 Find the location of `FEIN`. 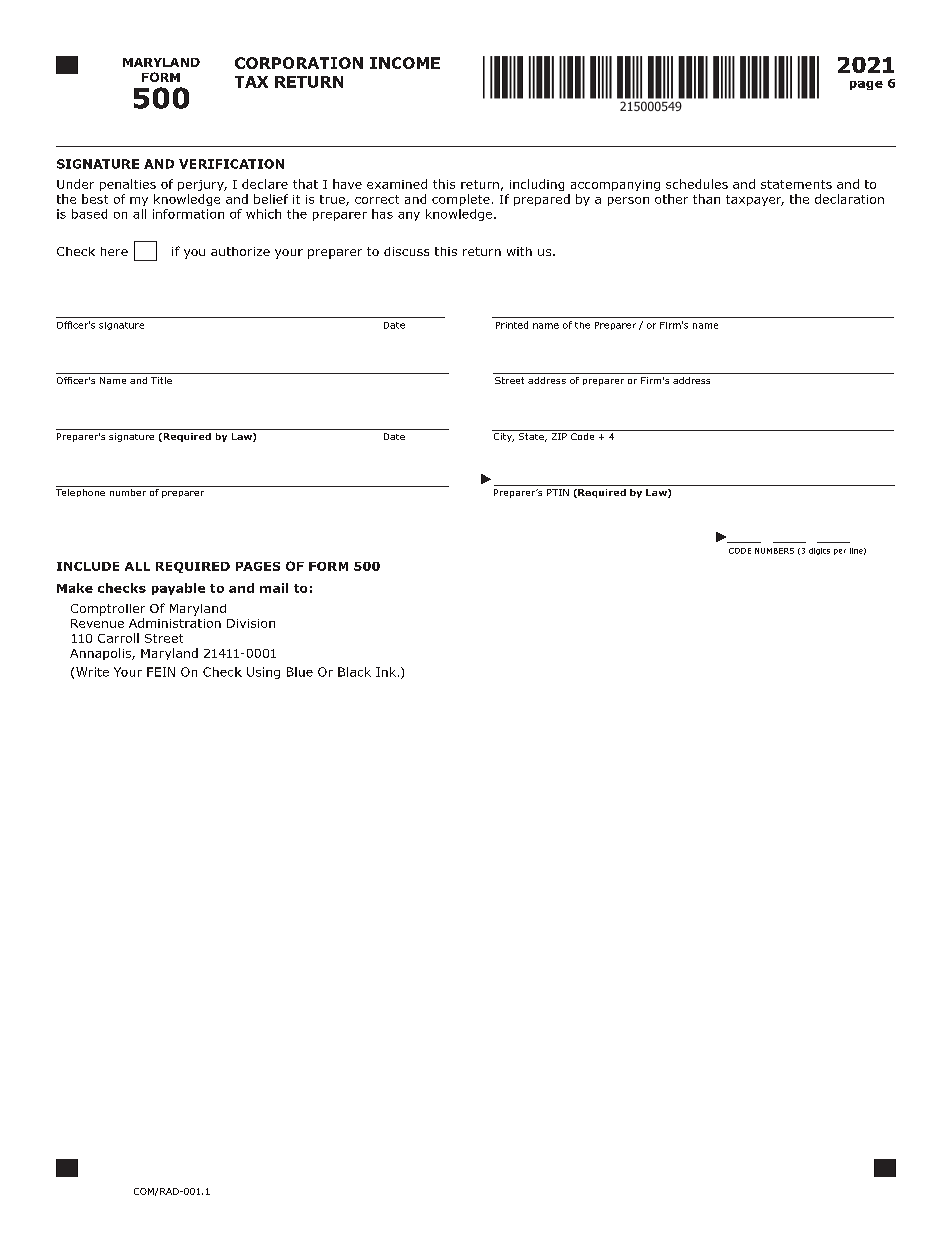

FEIN is located at coordinates (161, 672).
